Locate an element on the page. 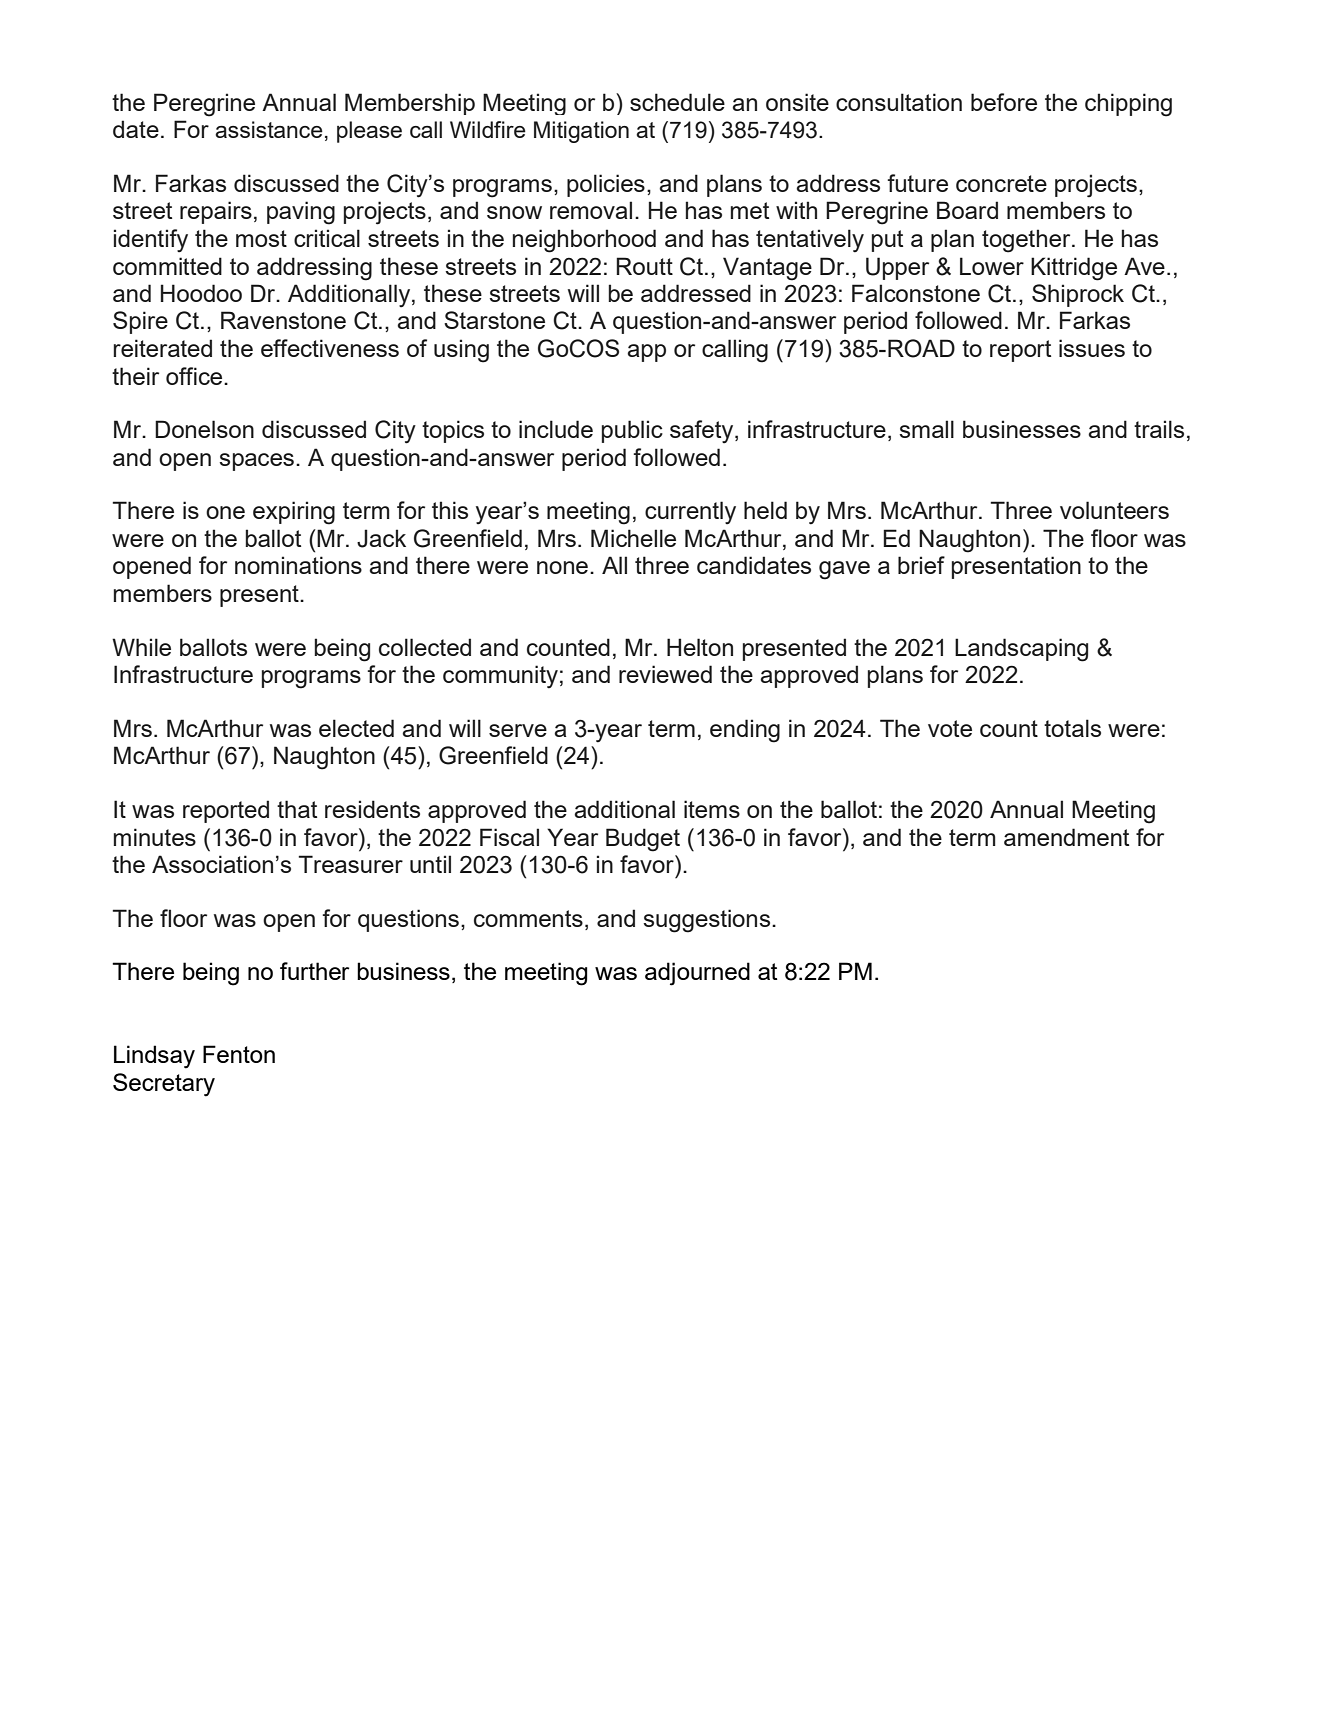  Landscaping is located at coordinates (1021, 650).
